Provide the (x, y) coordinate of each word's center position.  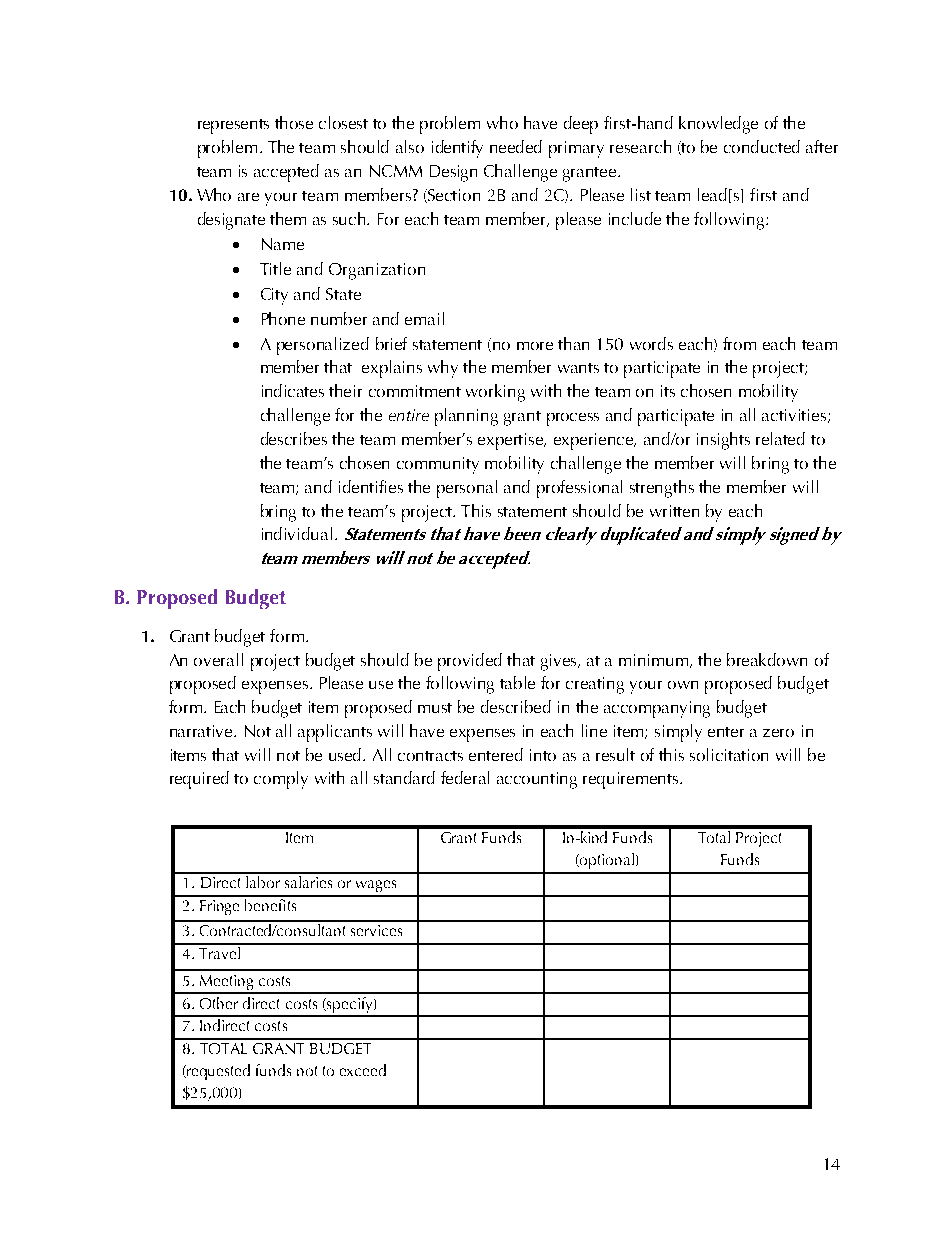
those (294, 122)
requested (217, 1072)
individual (297, 533)
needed (516, 146)
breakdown (767, 659)
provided (470, 662)
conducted (762, 146)
